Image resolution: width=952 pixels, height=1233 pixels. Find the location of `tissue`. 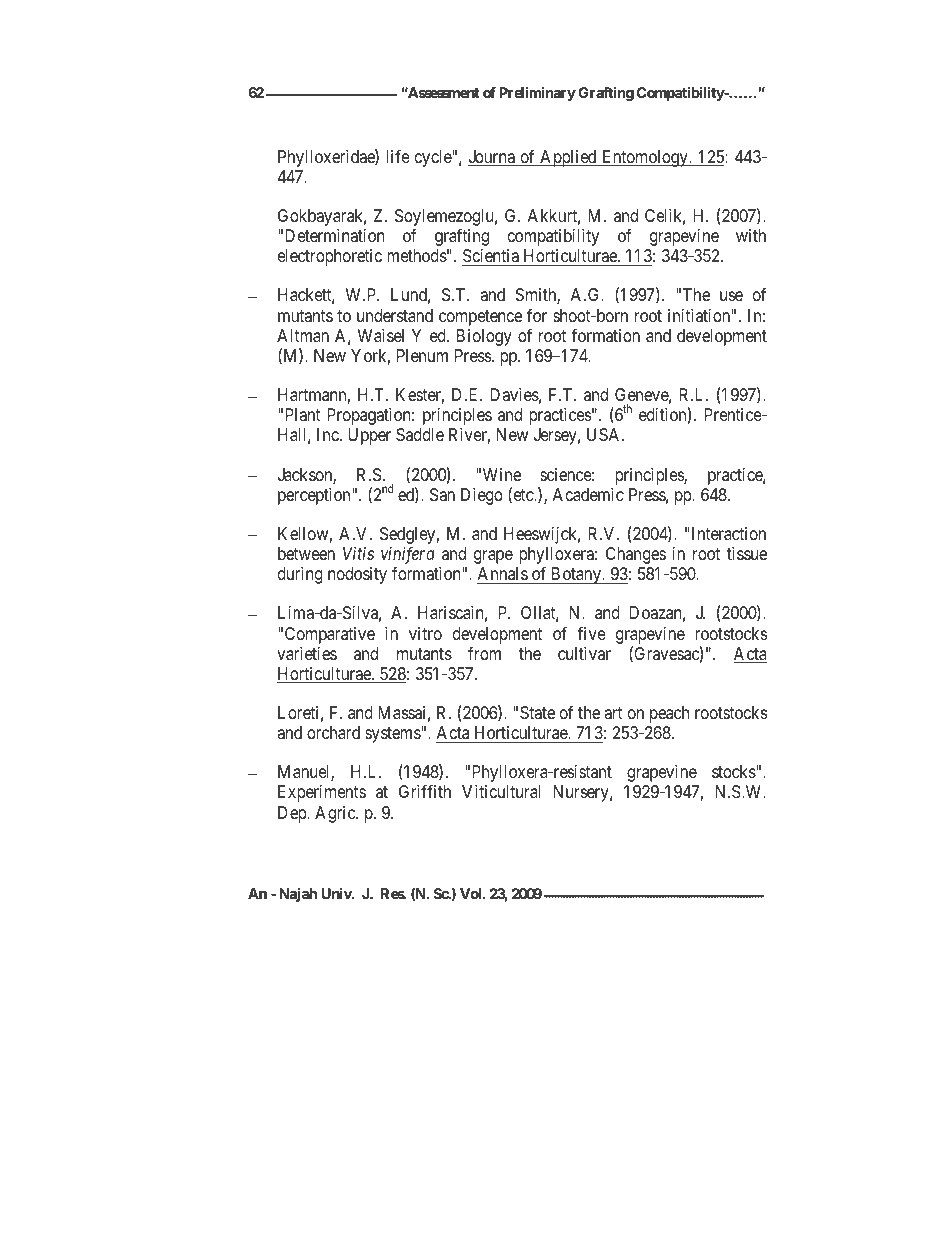

tissue is located at coordinates (747, 553).
